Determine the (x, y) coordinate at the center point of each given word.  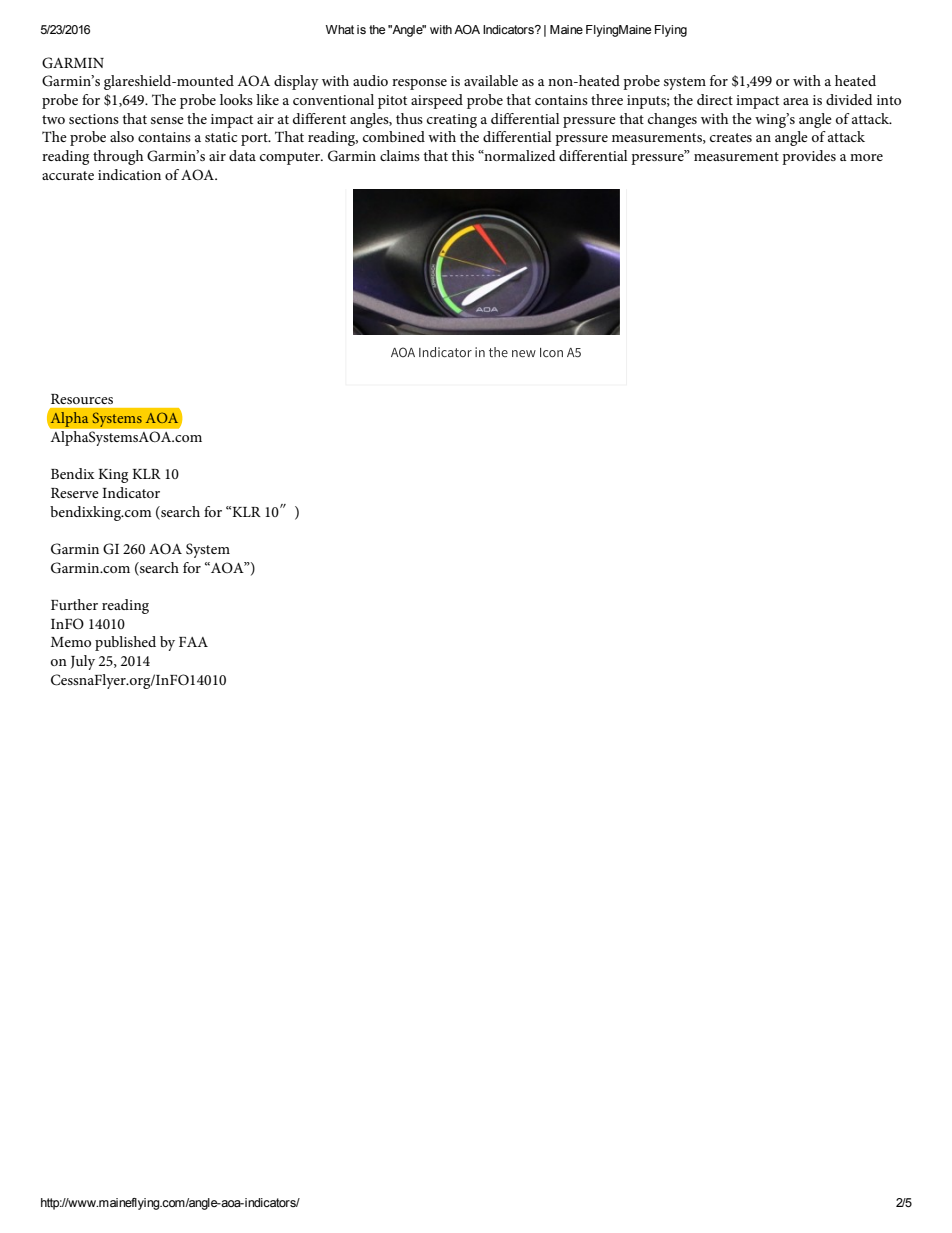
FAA (193, 642)
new (524, 353)
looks (236, 99)
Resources (82, 399)
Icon (551, 353)
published (125, 643)
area (796, 101)
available (491, 80)
